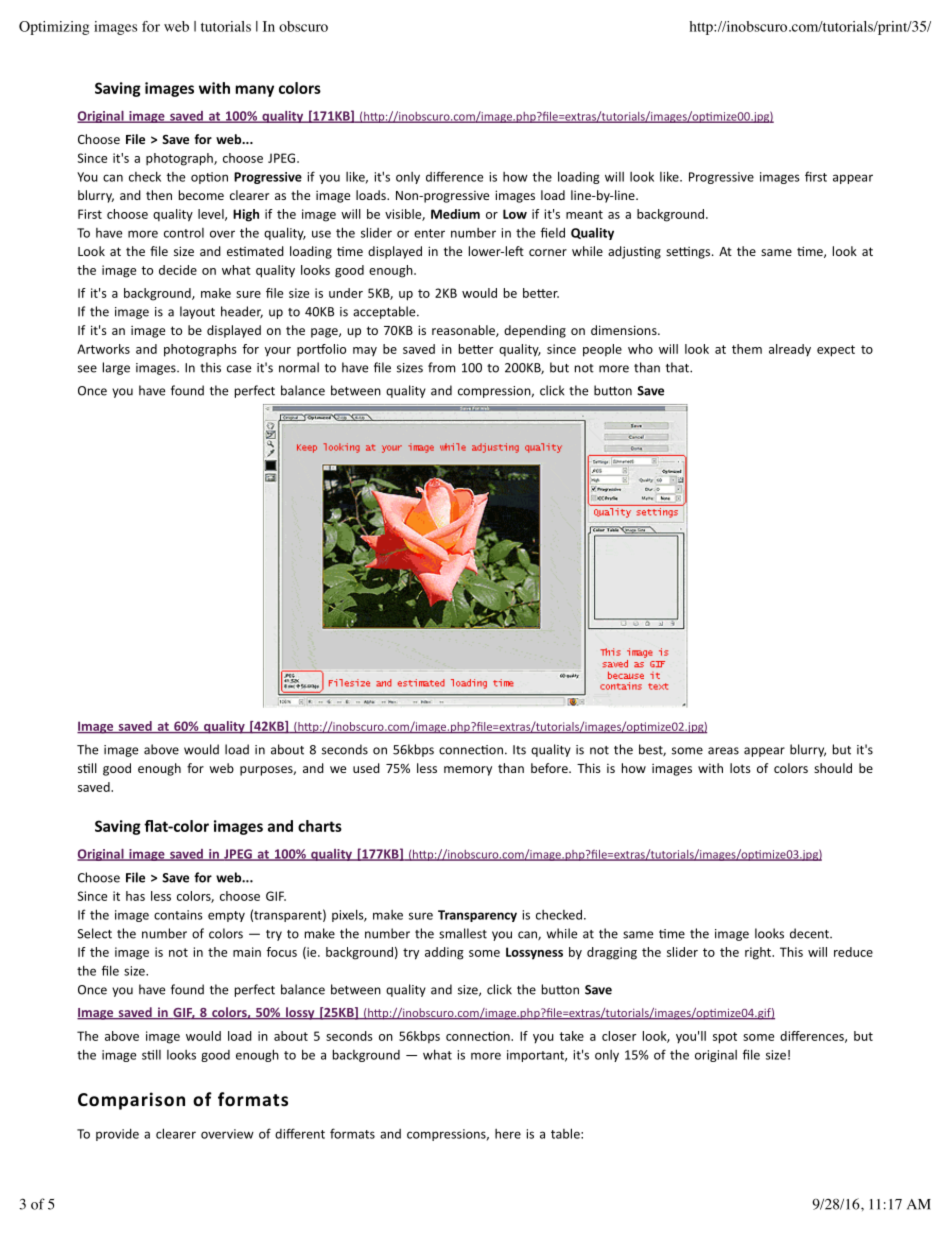 Image resolution: width=952 pixels, height=1233 pixels. What do you see at coordinates (54, 28) in the image?
I see `Optimizing` at bounding box center [54, 28].
